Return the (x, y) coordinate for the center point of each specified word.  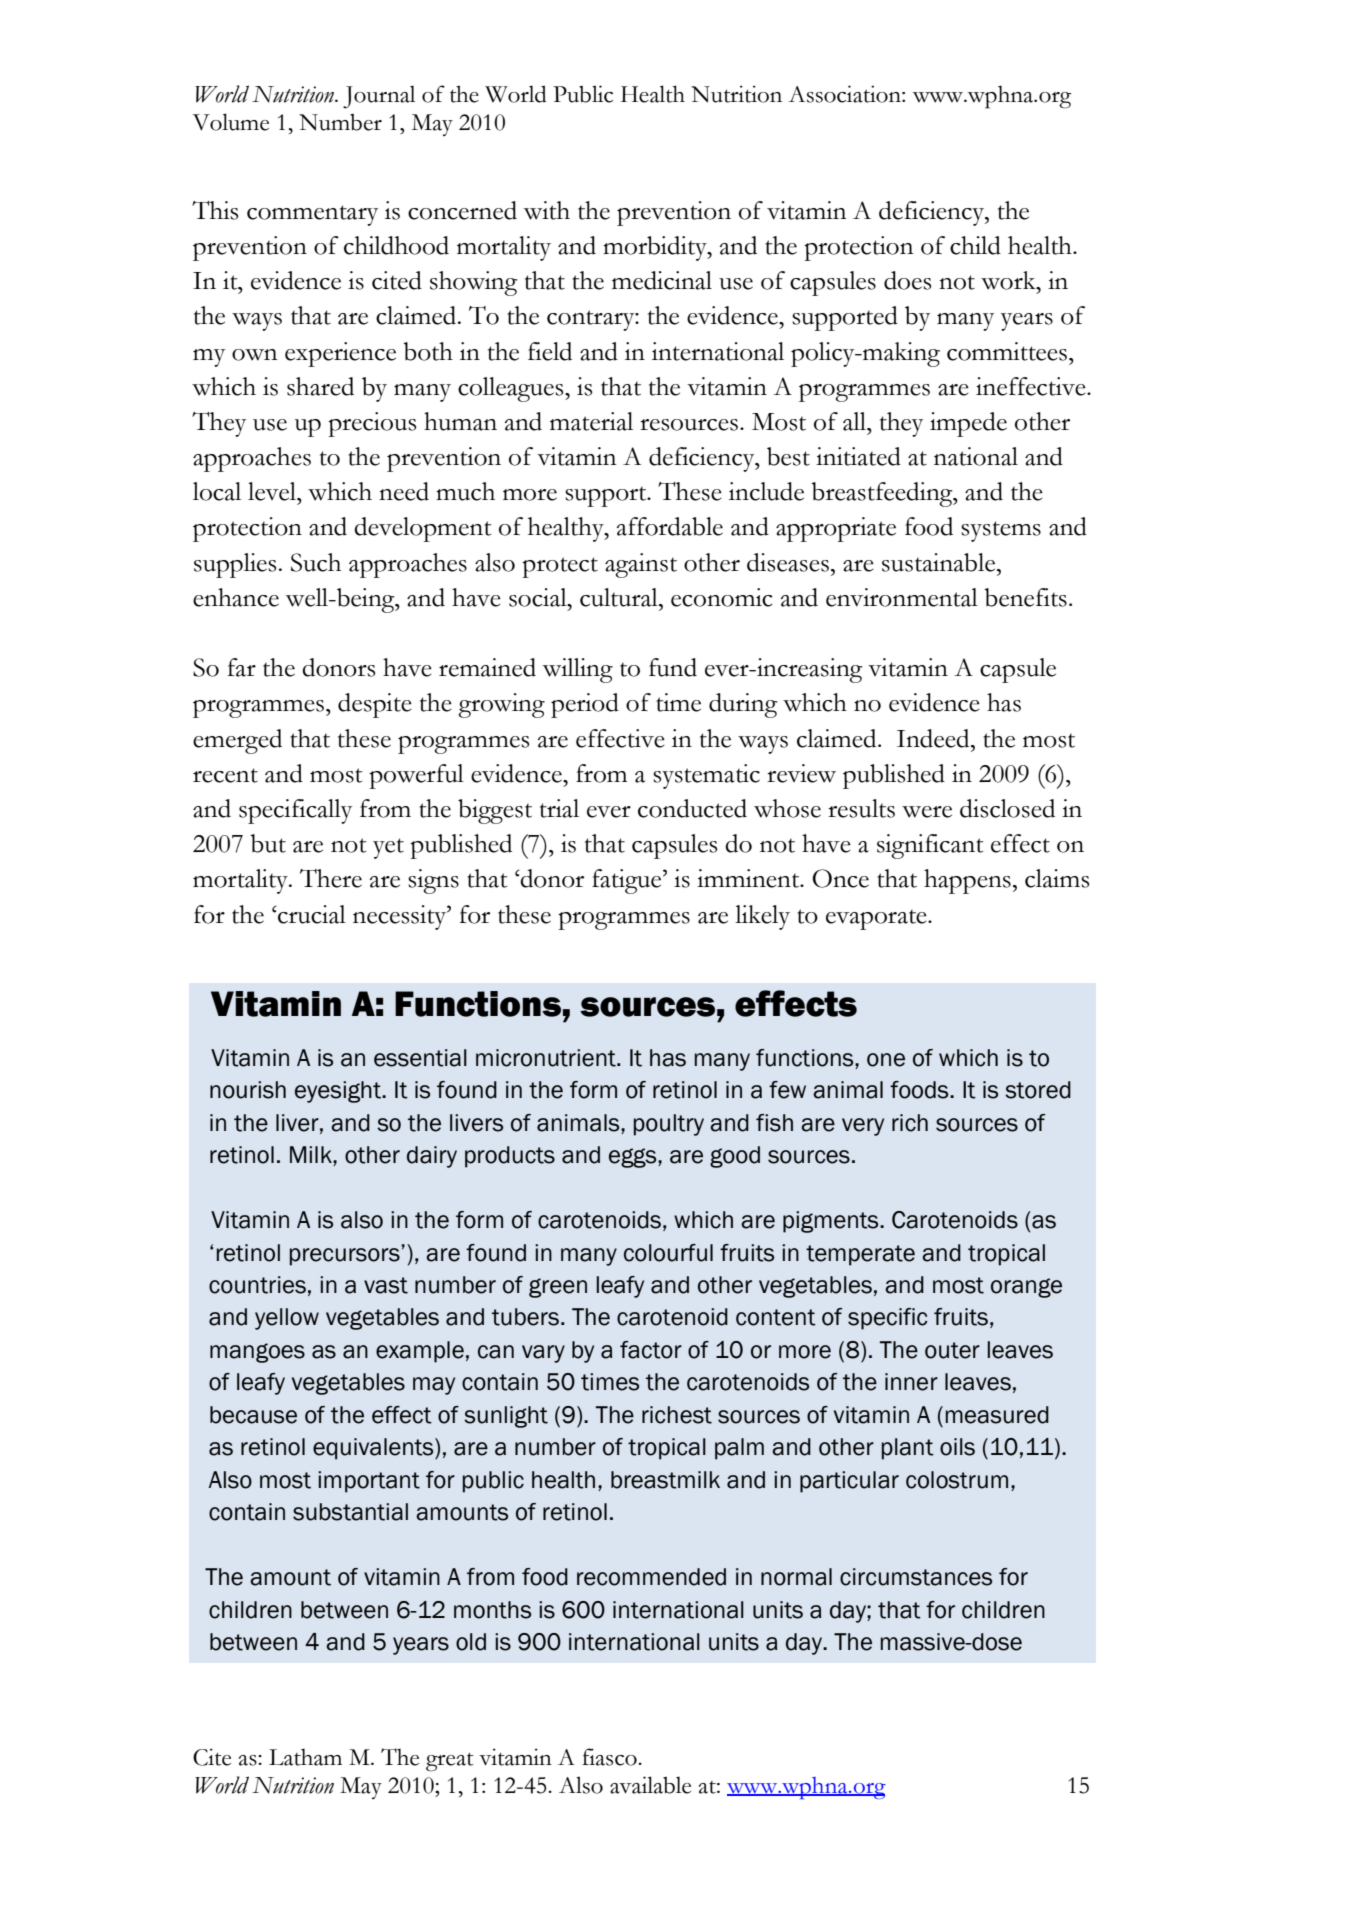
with (547, 210)
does (907, 280)
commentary (312, 215)
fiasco (610, 1757)
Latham (305, 1757)
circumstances (916, 1577)
